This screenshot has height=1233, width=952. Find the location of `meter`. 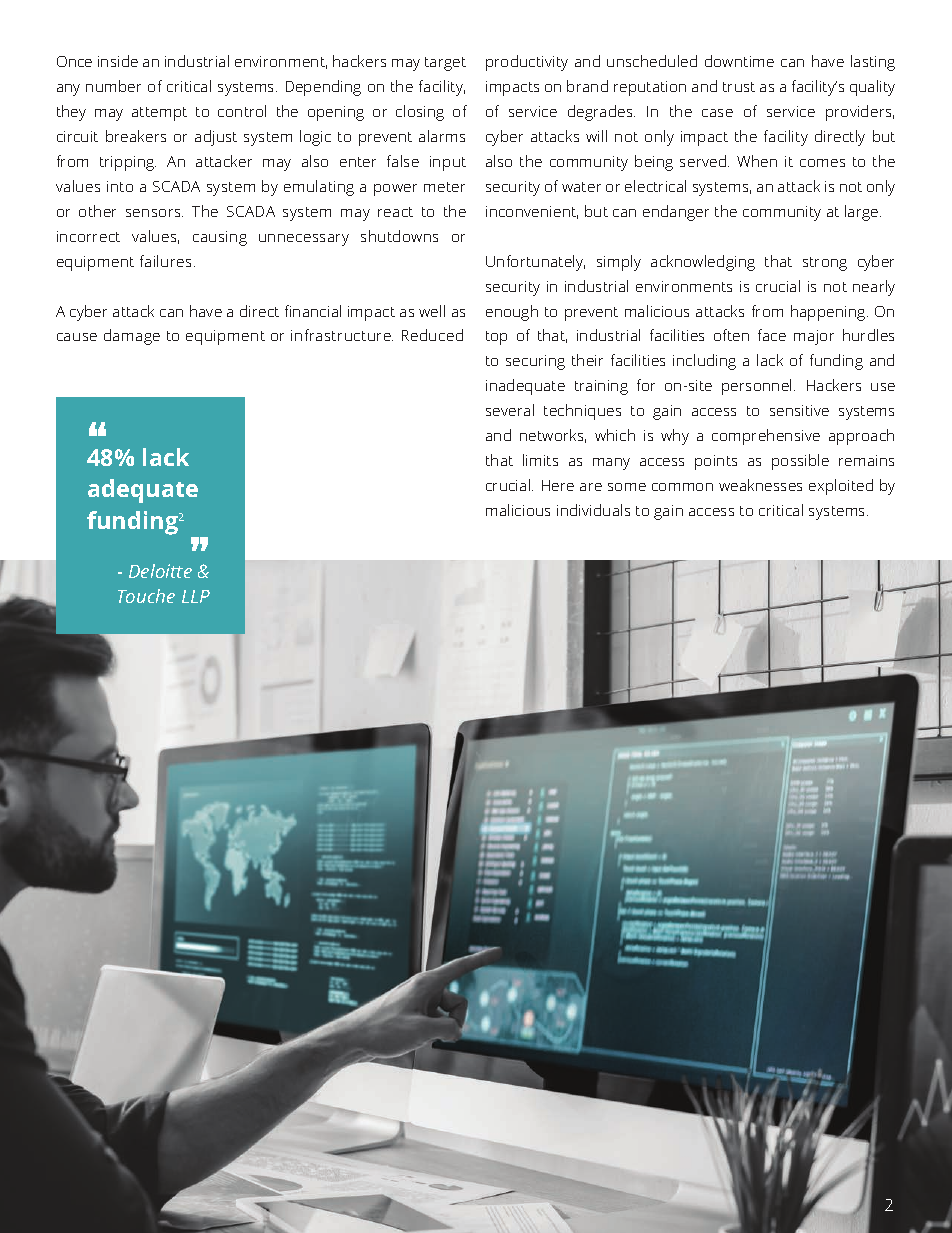

meter is located at coordinates (444, 187).
